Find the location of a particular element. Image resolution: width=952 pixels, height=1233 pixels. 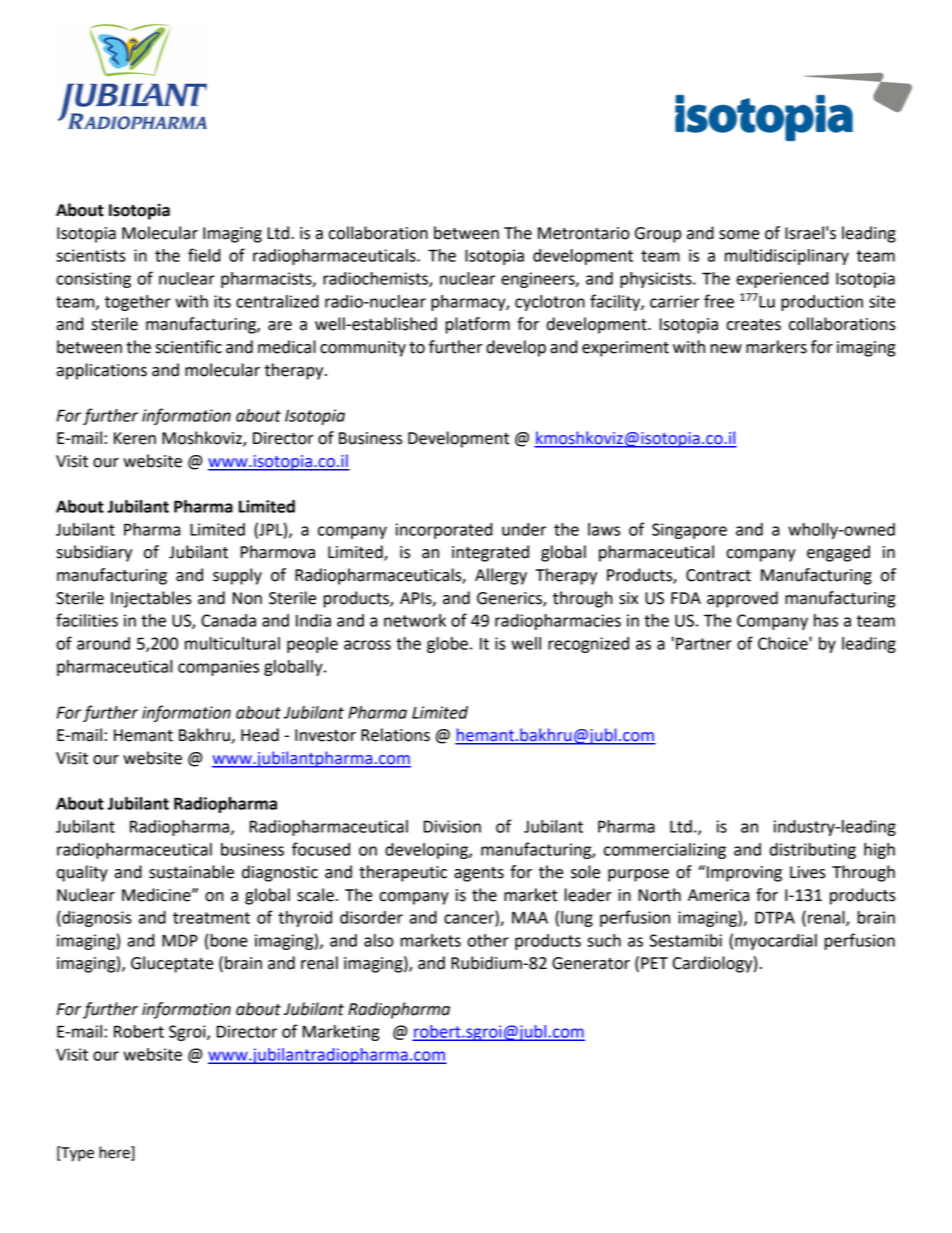

Injectables is located at coordinates (151, 599).
